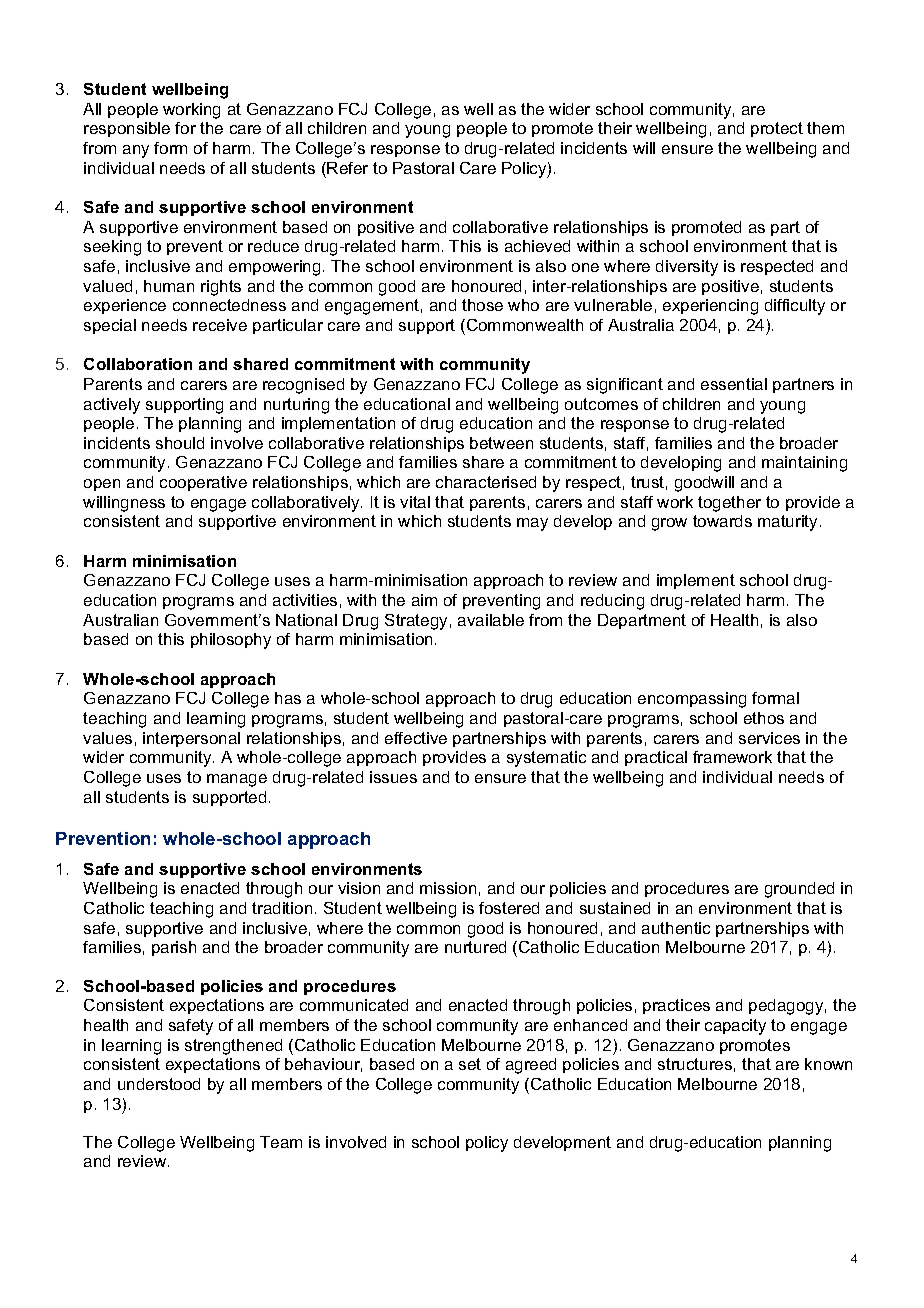 The image size is (924, 1308). What do you see at coordinates (470, 1064) in the document?
I see `set` at bounding box center [470, 1064].
